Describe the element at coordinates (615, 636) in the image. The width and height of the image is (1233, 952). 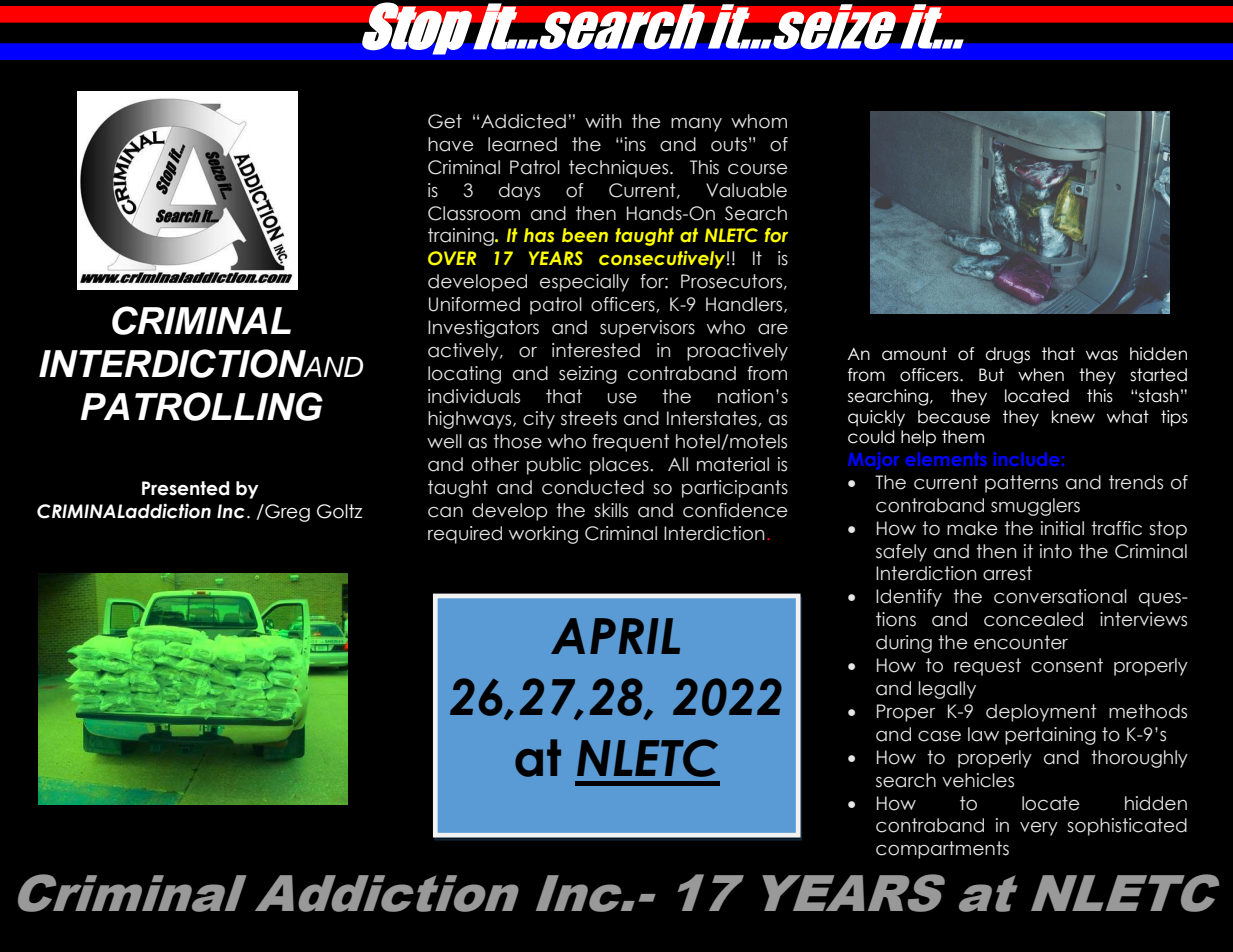
I see `APRIL` at that location.
